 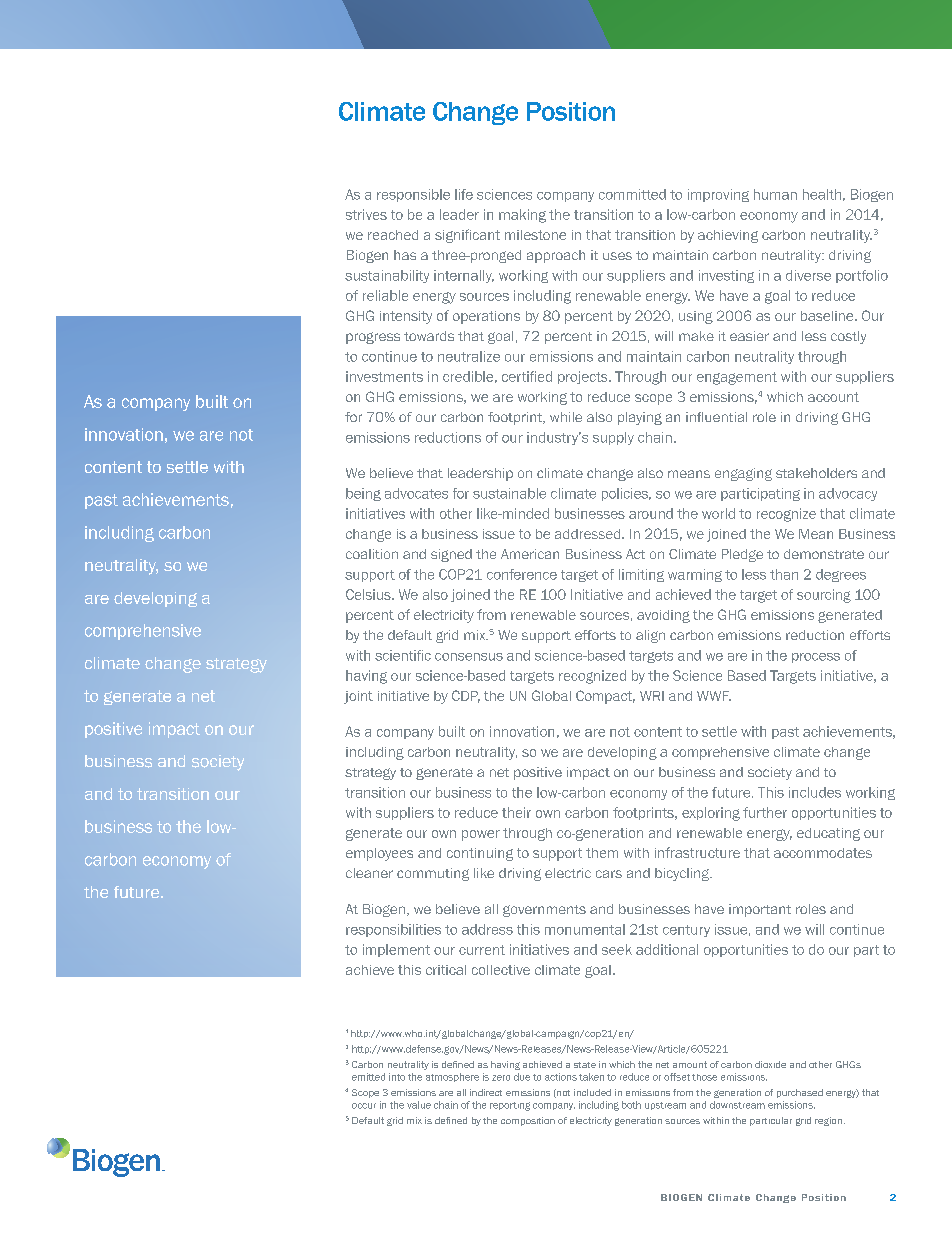 I want to click on reached, so click(x=393, y=235).
